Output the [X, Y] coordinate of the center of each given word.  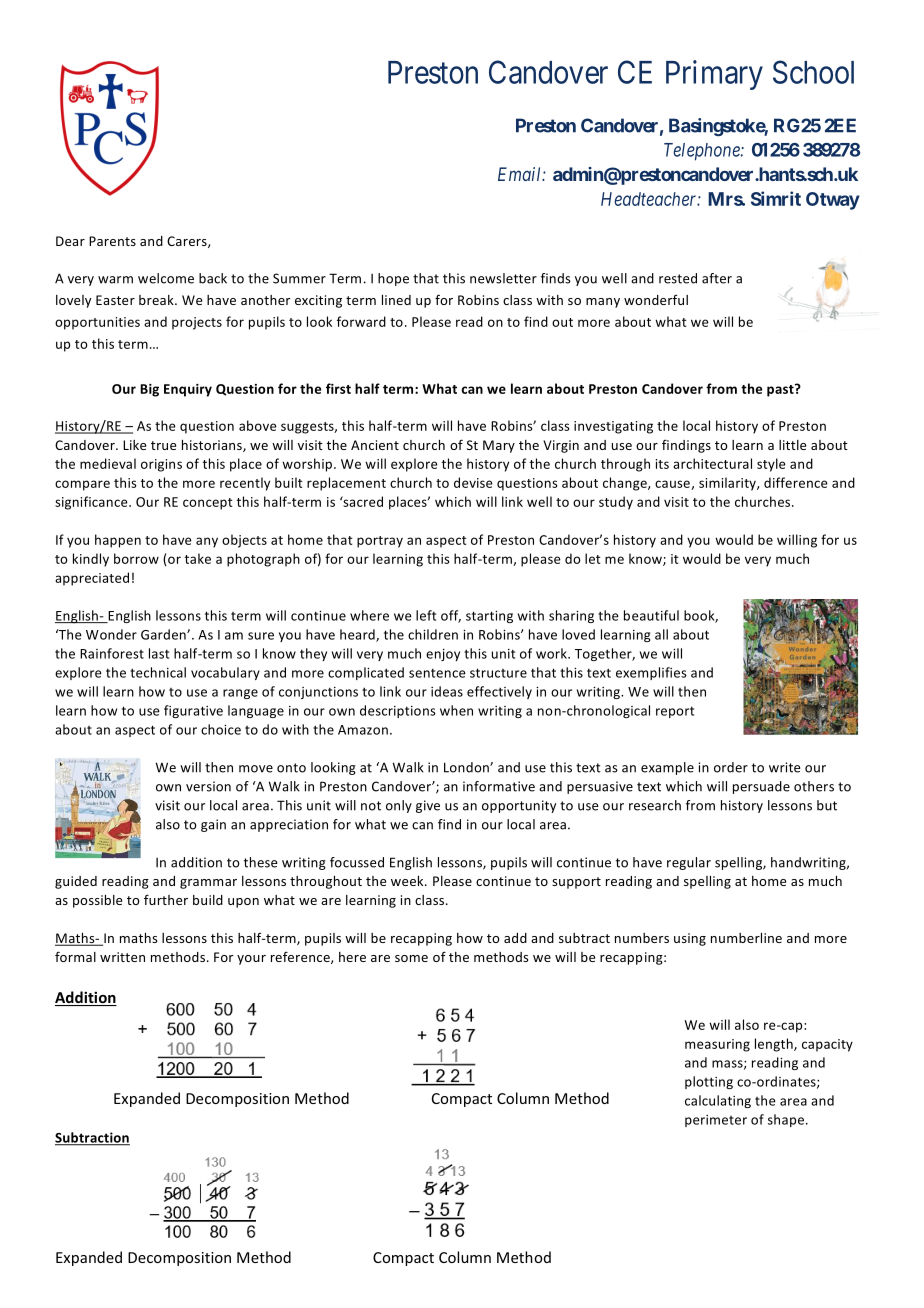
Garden [164, 634]
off [451, 616]
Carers [188, 242]
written [122, 957]
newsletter [503, 278]
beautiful [651, 615]
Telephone [703, 152]
